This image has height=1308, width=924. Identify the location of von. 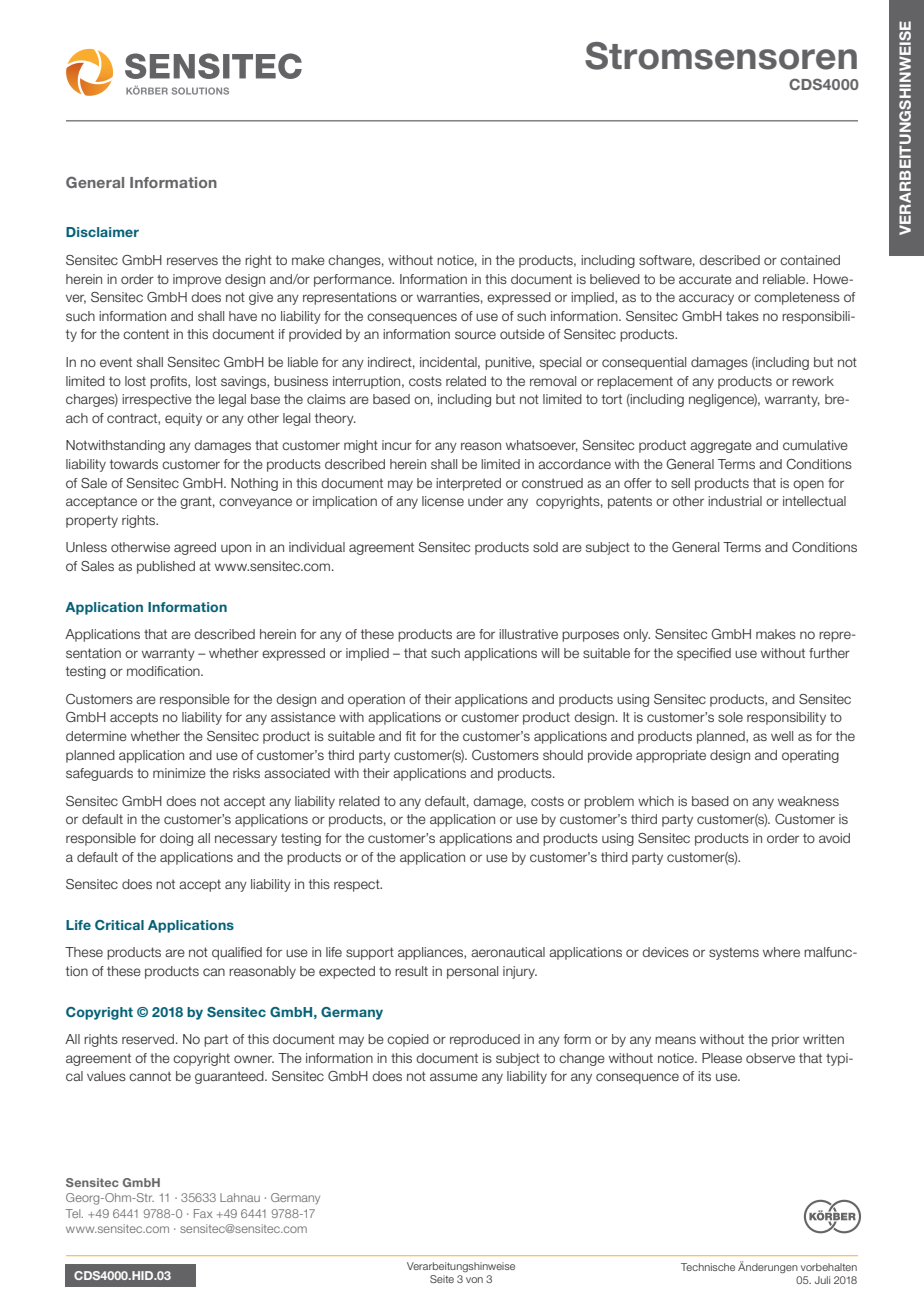
(474, 1280).
